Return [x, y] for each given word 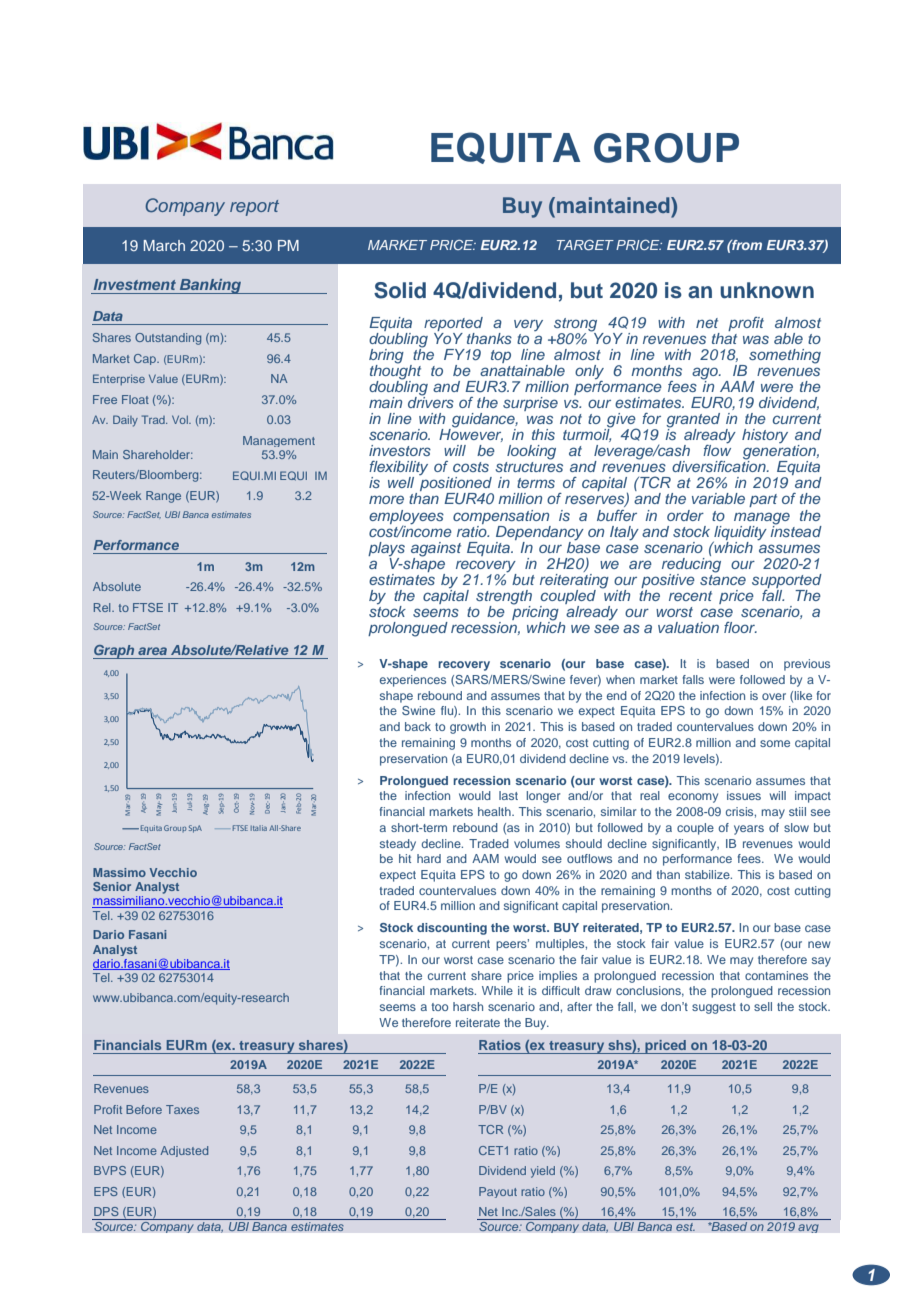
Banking [210, 286]
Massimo [119, 872]
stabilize [708, 874]
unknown [767, 290]
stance [723, 578]
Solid [400, 290]
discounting [452, 929]
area [152, 651]
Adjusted [184, 1151]
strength [504, 598]
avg [808, 1228]
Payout [498, 1192]
